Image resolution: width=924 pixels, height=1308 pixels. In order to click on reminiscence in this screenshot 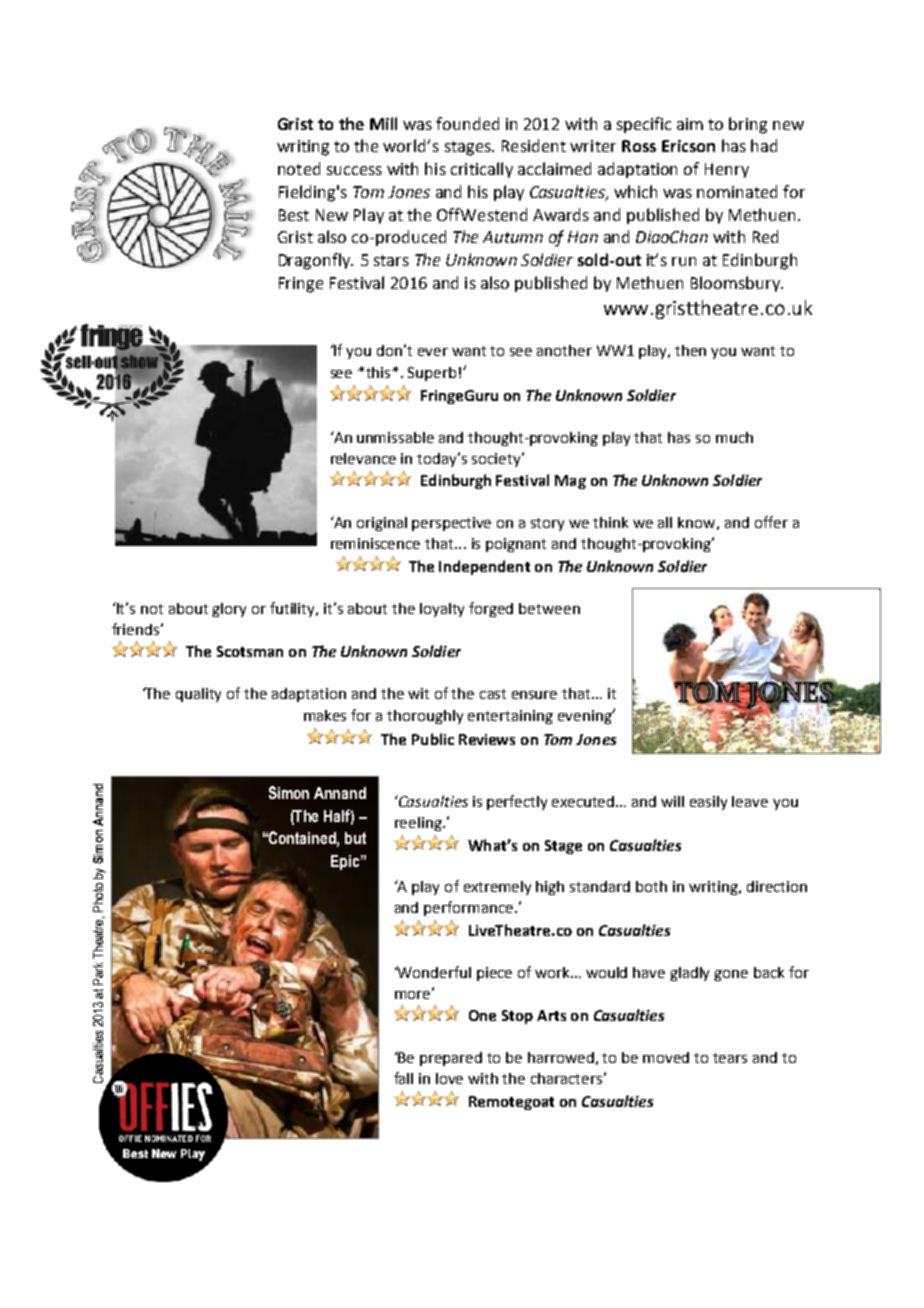, I will do `click(375, 543)`.
